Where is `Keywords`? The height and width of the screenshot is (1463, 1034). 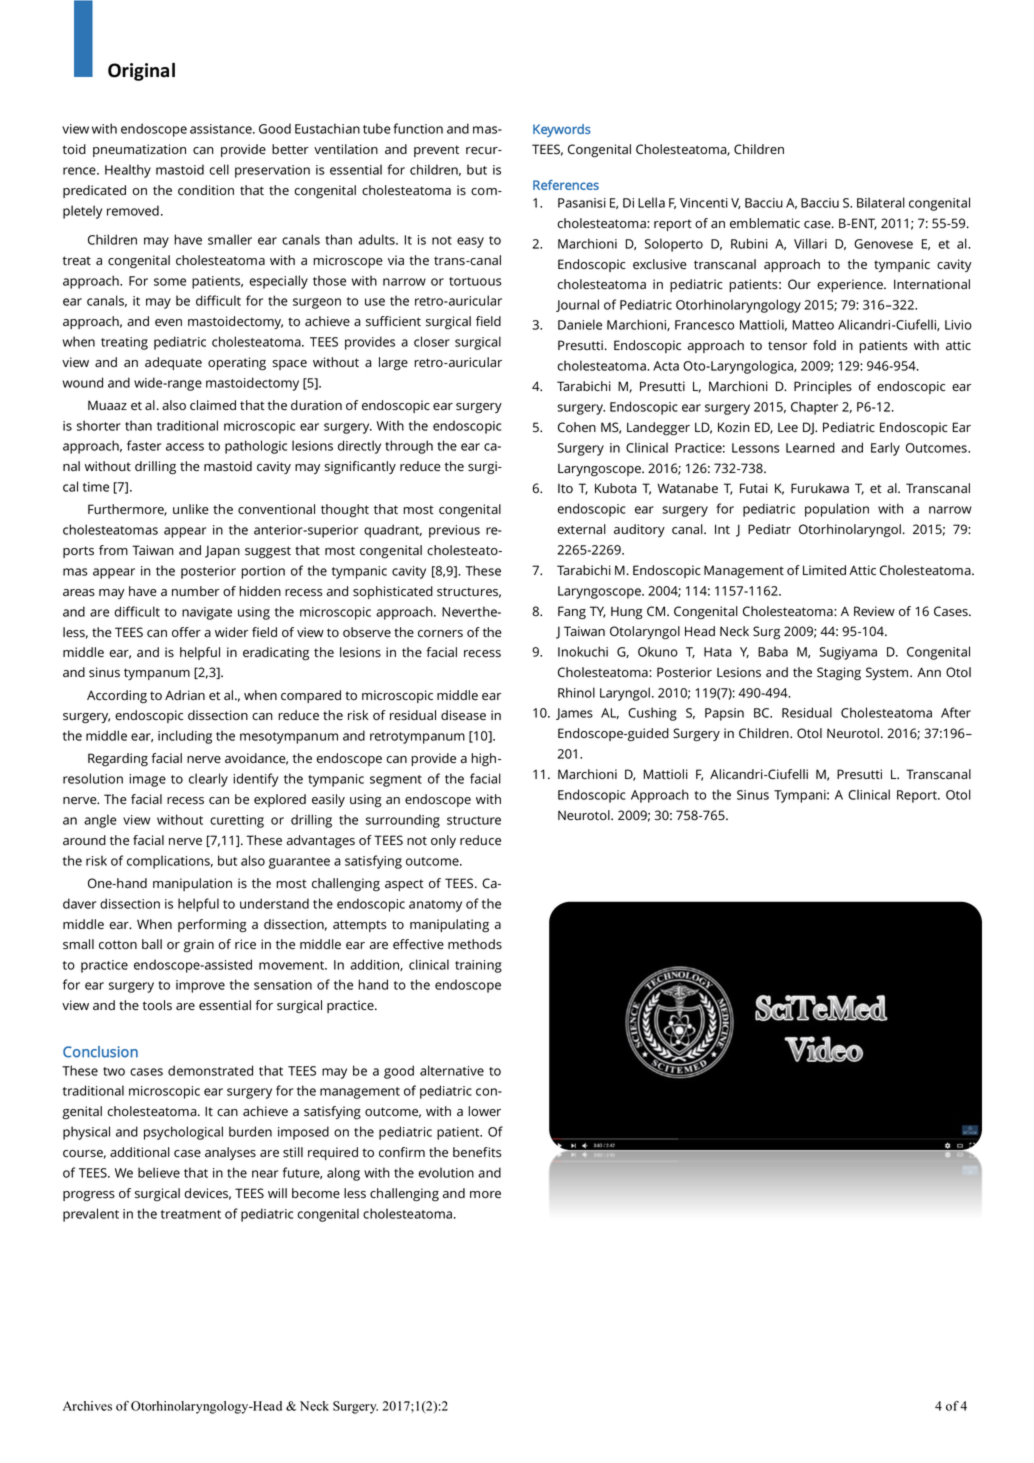 Keywords is located at coordinates (562, 130).
